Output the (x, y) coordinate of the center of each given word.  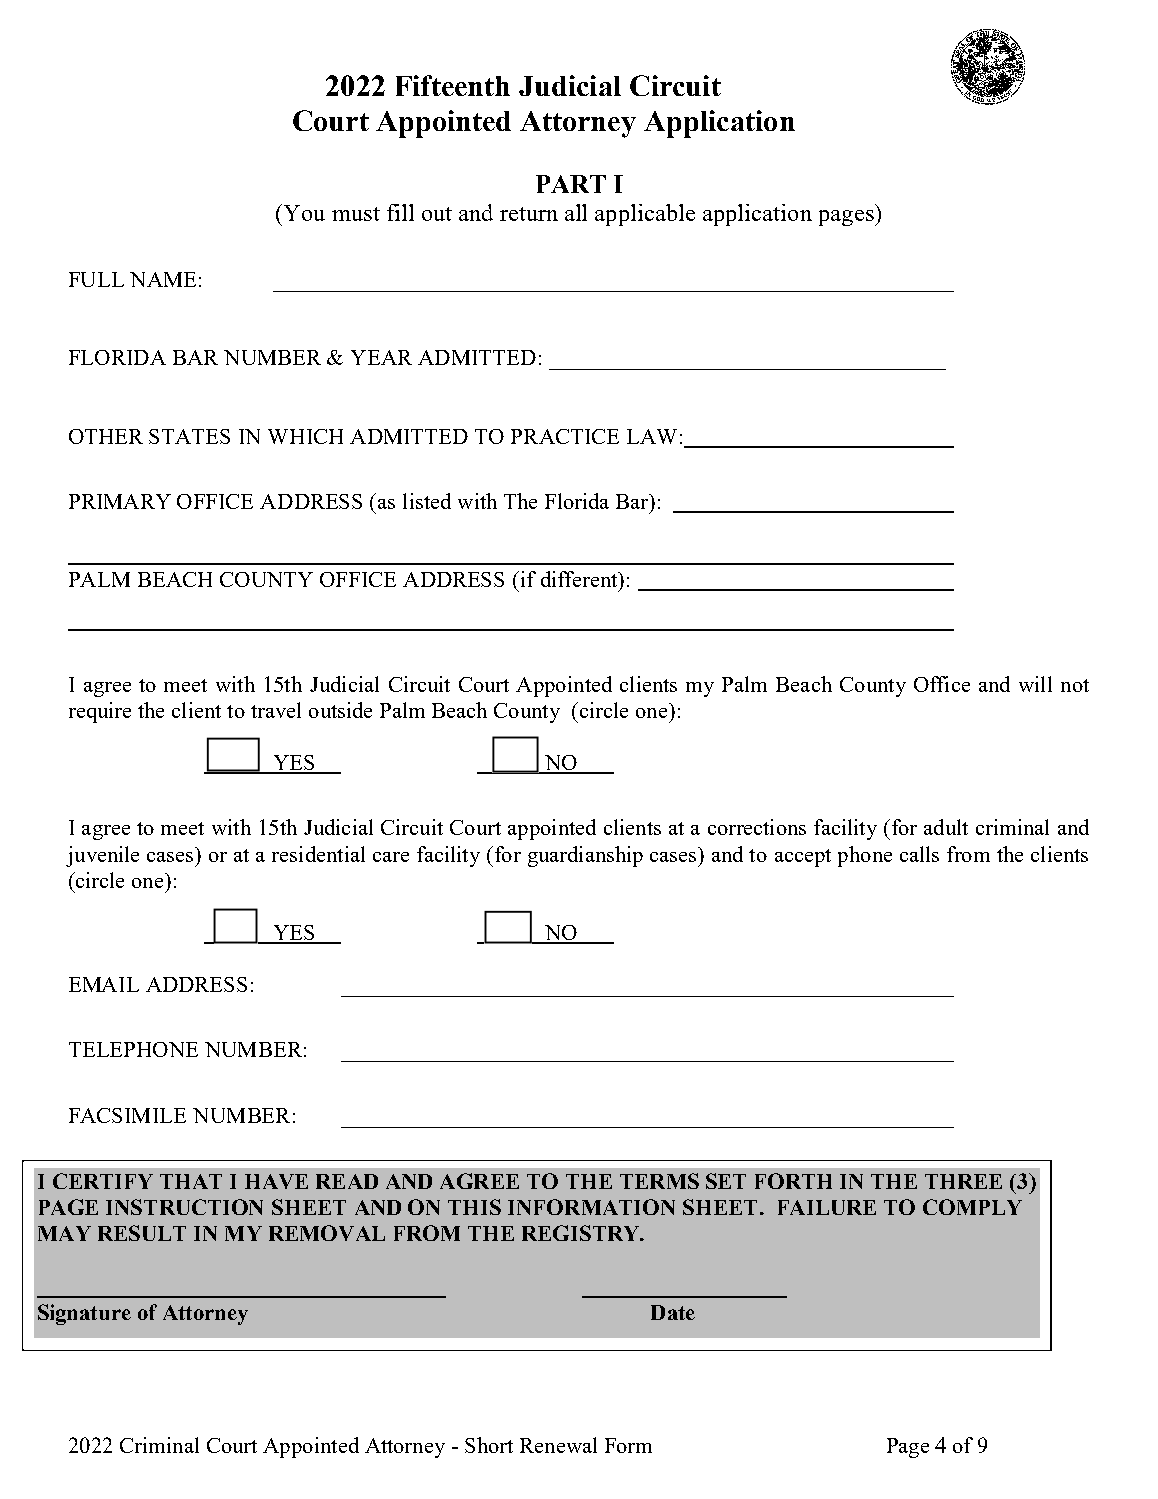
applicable (645, 215)
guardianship (585, 856)
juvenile (102, 856)
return (529, 214)
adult (946, 827)
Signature (84, 1314)
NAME (163, 279)
